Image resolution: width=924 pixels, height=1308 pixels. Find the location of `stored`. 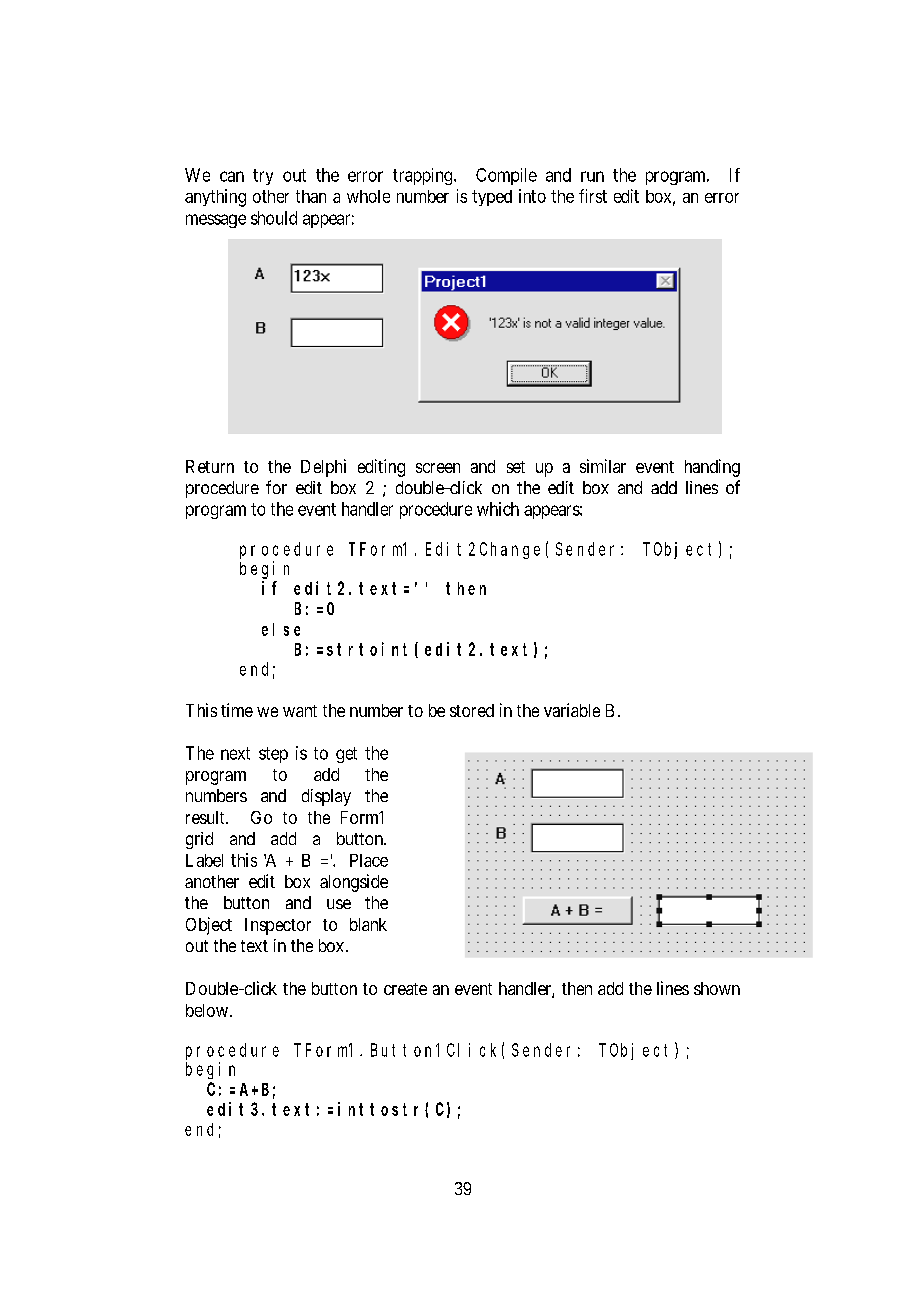

stored is located at coordinates (472, 710).
